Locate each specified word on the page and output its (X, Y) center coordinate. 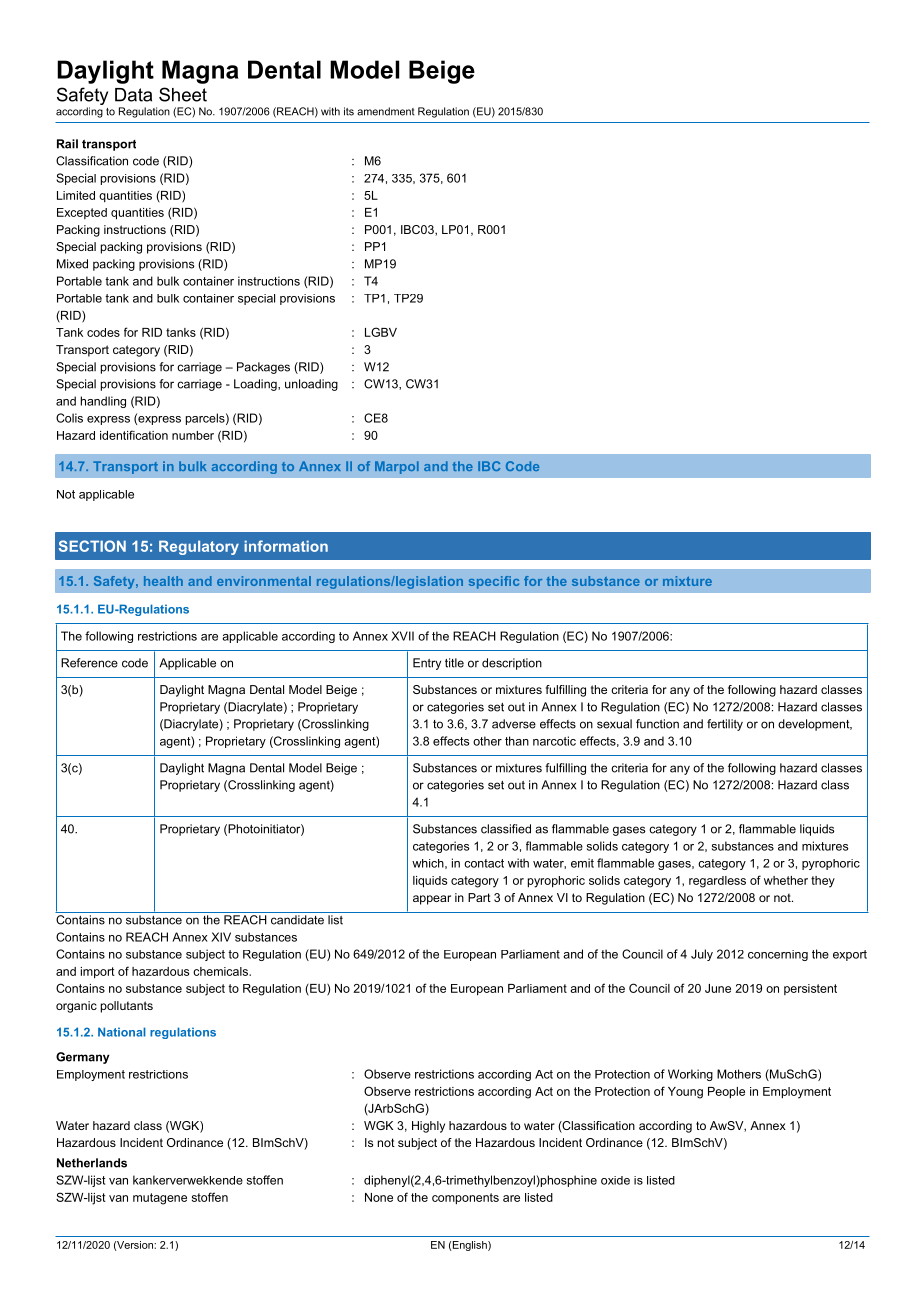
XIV (221, 937)
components (465, 1199)
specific (494, 582)
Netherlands (92, 1163)
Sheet (183, 94)
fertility (725, 725)
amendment (386, 111)
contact (484, 863)
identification (134, 435)
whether (786, 880)
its (349, 111)
